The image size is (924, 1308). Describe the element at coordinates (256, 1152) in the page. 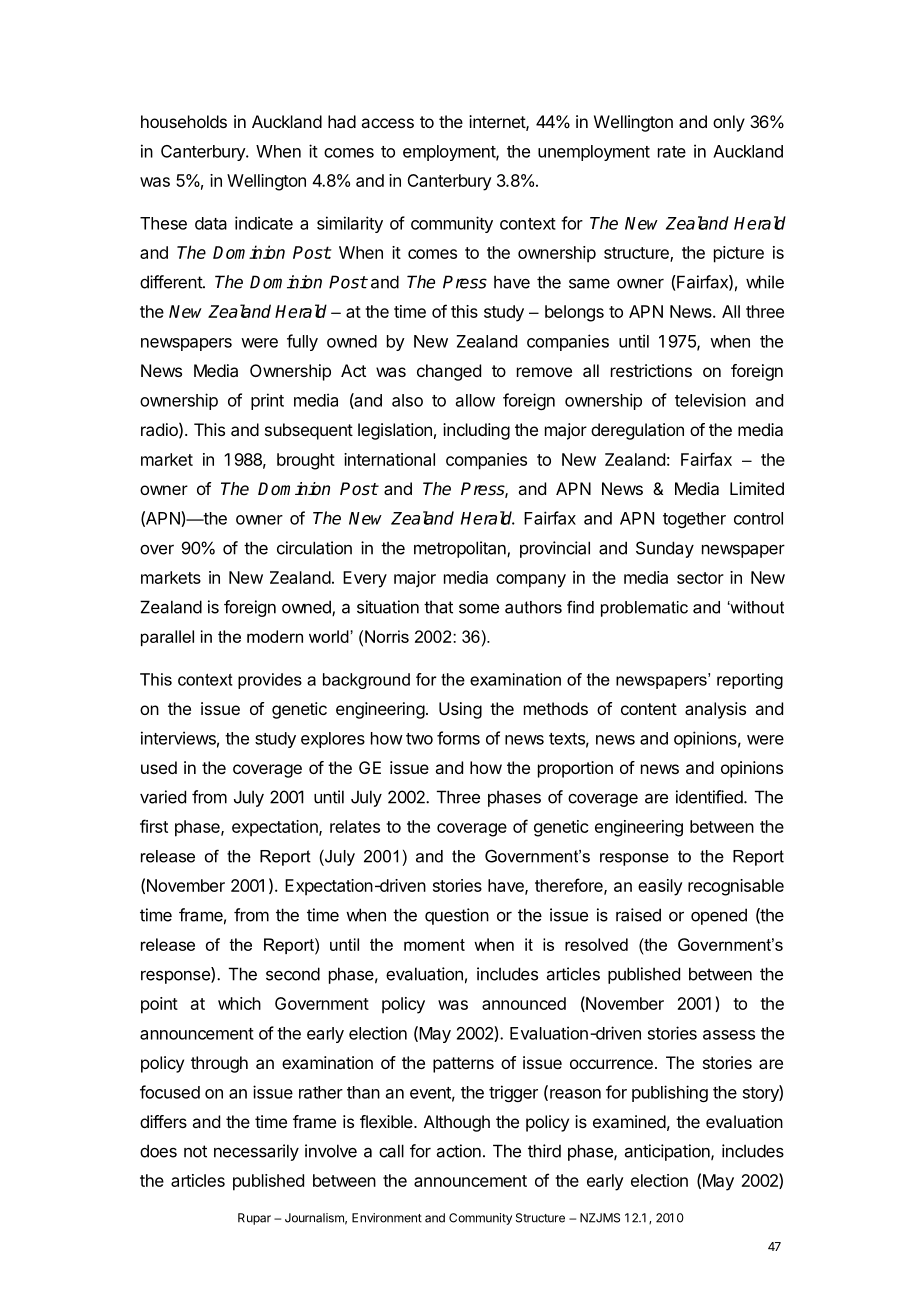

I see `necessarily` at that location.
